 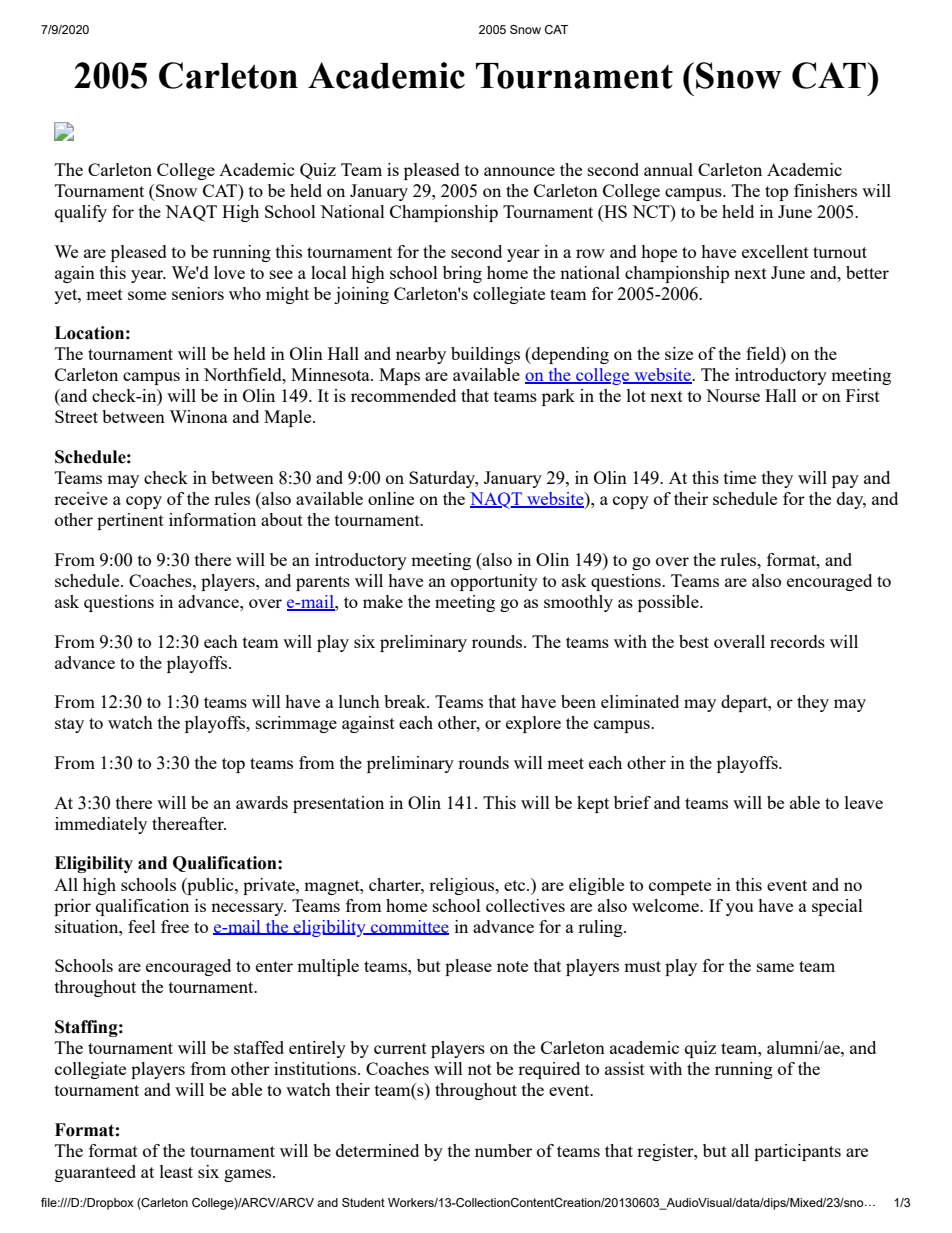 What do you see at coordinates (176, 1171) in the screenshot?
I see `least` at bounding box center [176, 1171].
